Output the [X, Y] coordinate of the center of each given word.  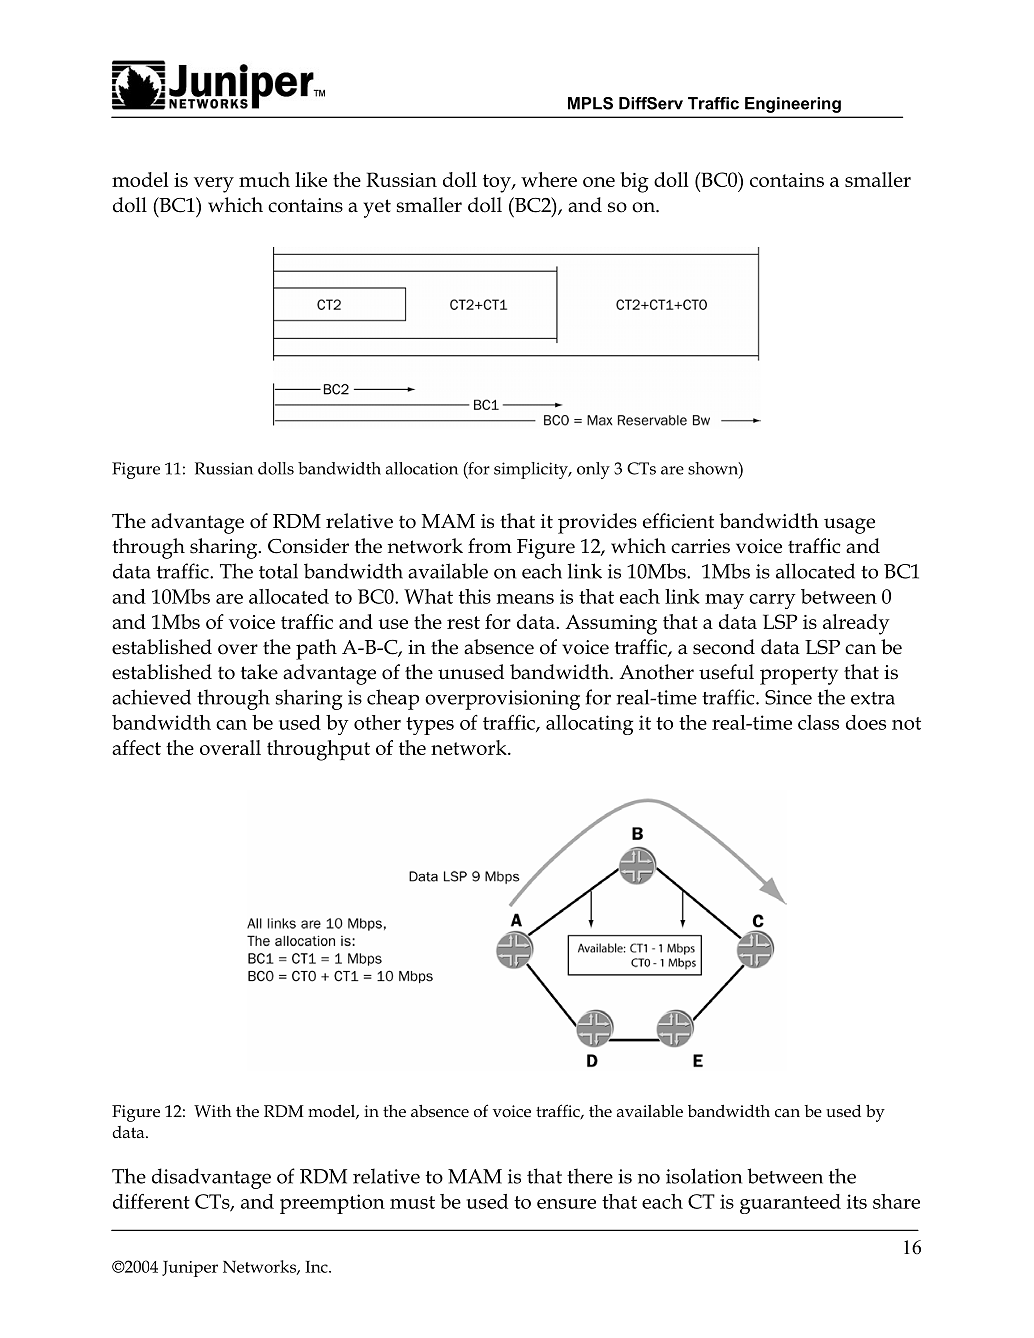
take [259, 672]
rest [463, 622]
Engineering [793, 105]
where [549, 179]
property [799, 675]
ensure [566, 1204]
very [214, 185]
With [213, 1111]
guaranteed [790, 1204]
